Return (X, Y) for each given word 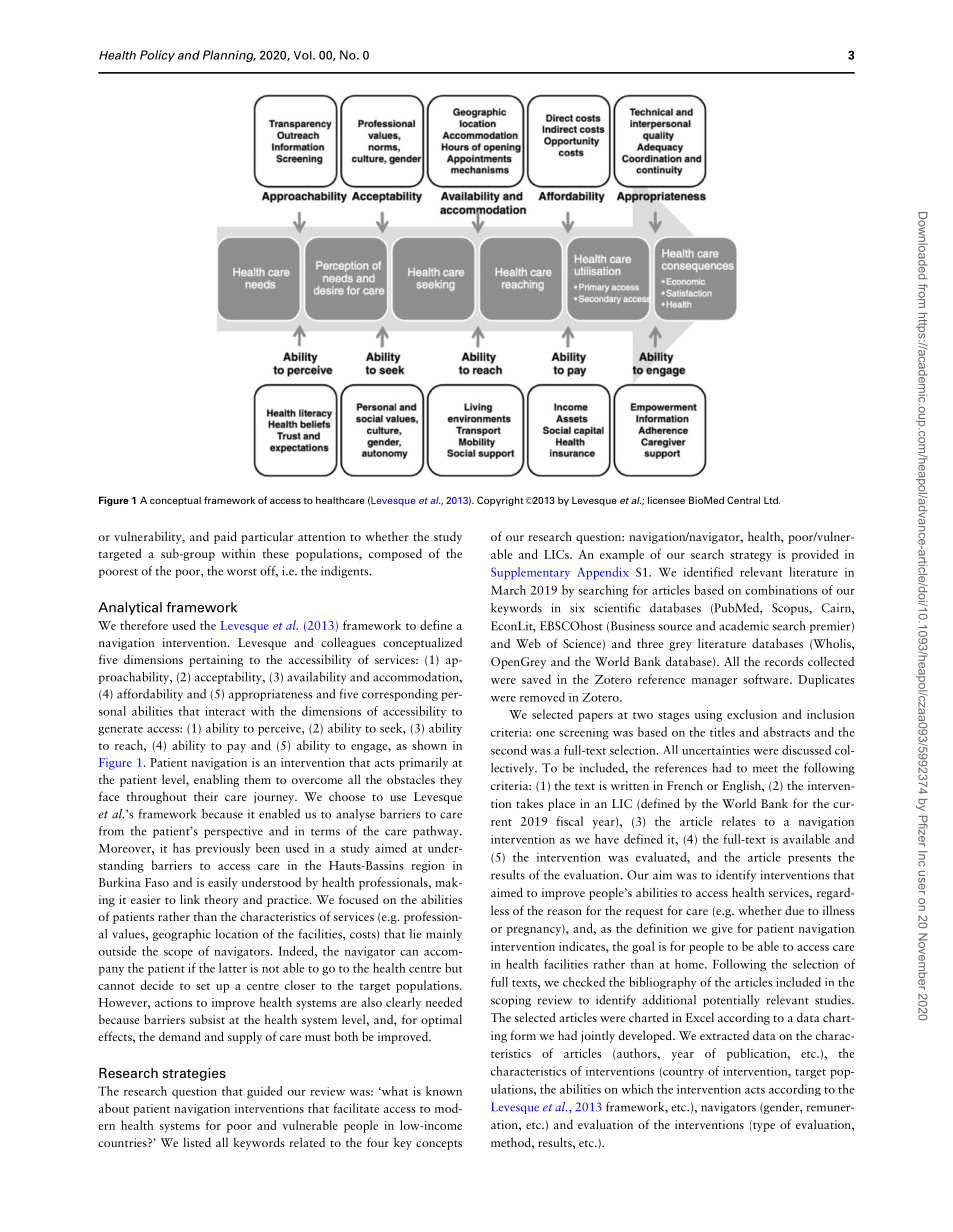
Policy (157, 56)
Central (743, 500)
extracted (724, 1035)
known (444, 1091)
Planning (229, 56)
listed (197, 1142)
